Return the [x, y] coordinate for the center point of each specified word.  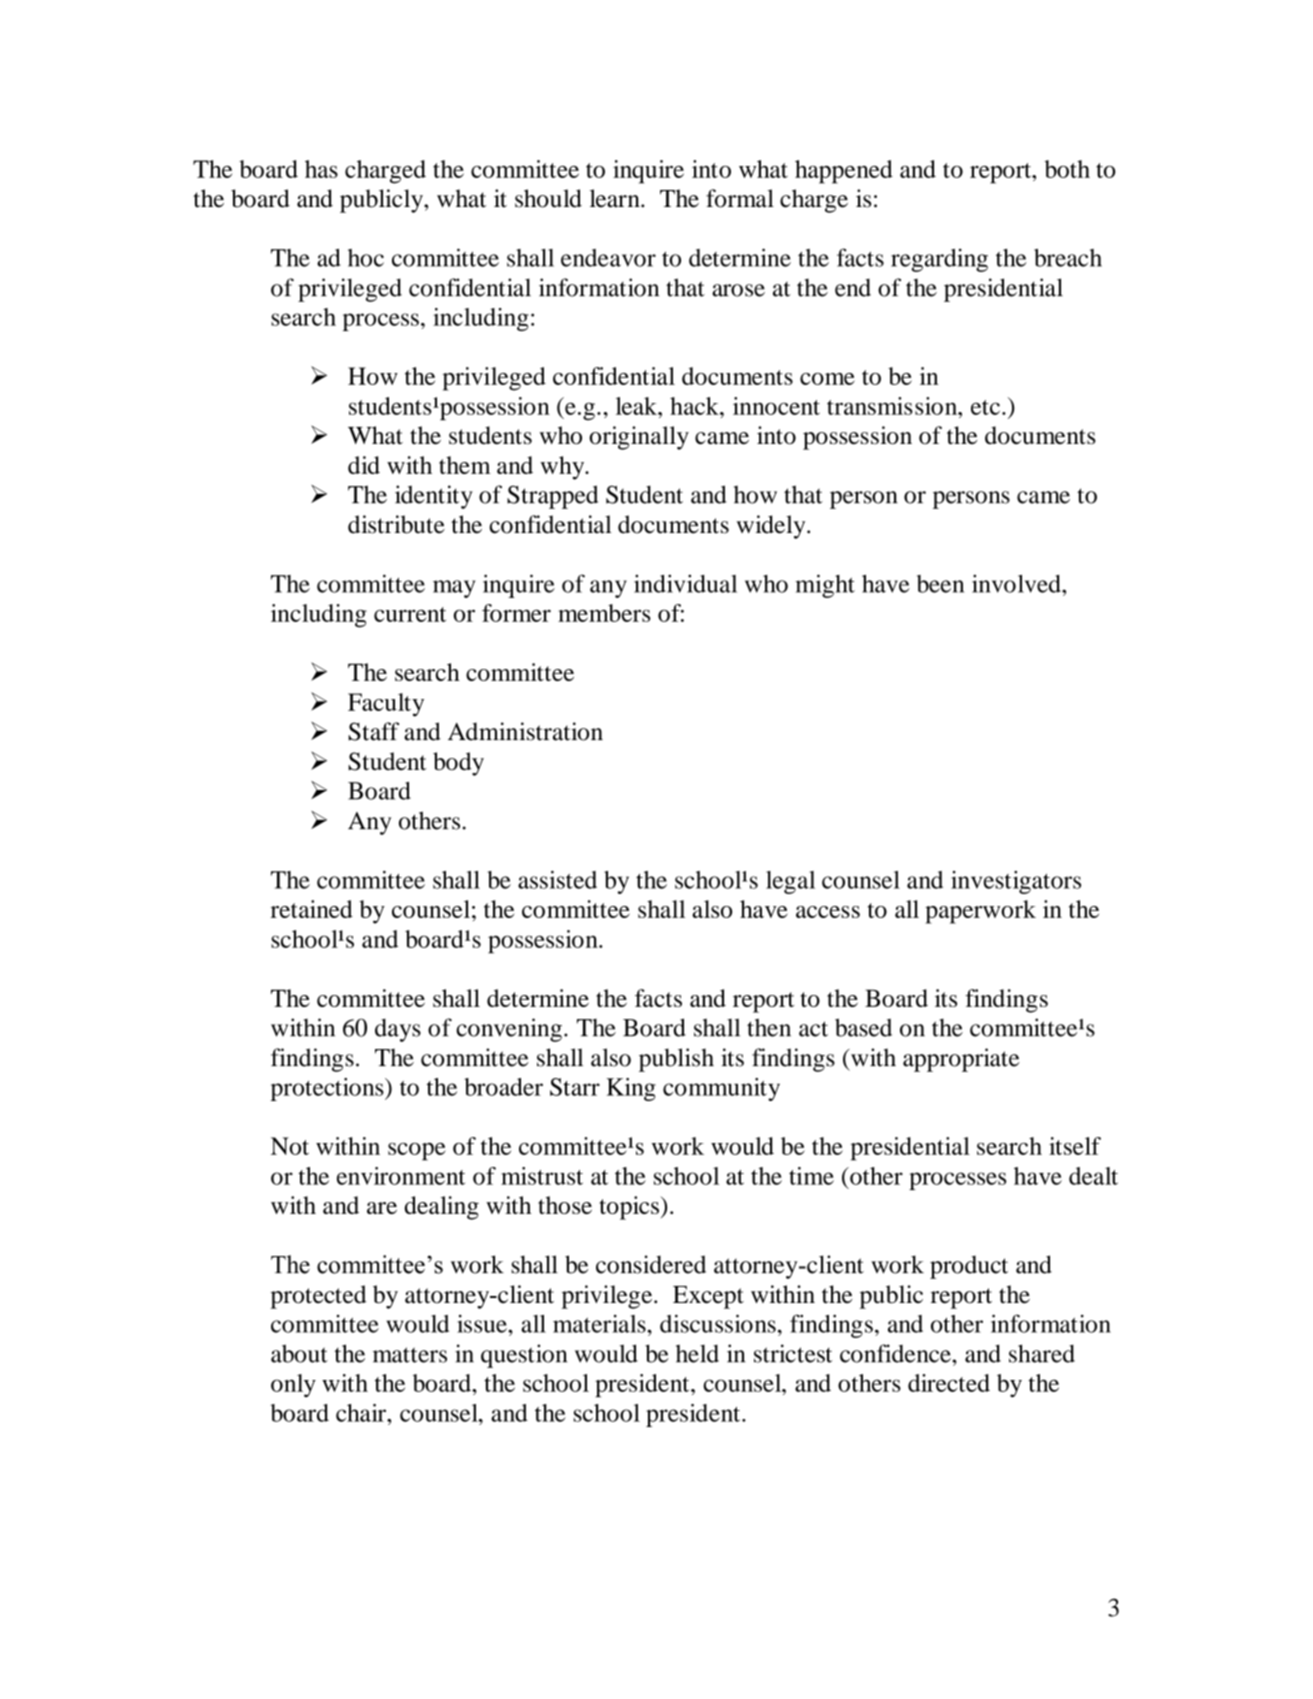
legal [790, 882]
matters [410, 1355]
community [721, 1089]
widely [772, 527]
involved [1017, 583]
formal [740, 198]
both [1067, 169]
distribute [396, 524]
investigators [1016, 882]
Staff [373, 731]
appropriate [961, 1060]
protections [328, 1089]
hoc [366, 258]
